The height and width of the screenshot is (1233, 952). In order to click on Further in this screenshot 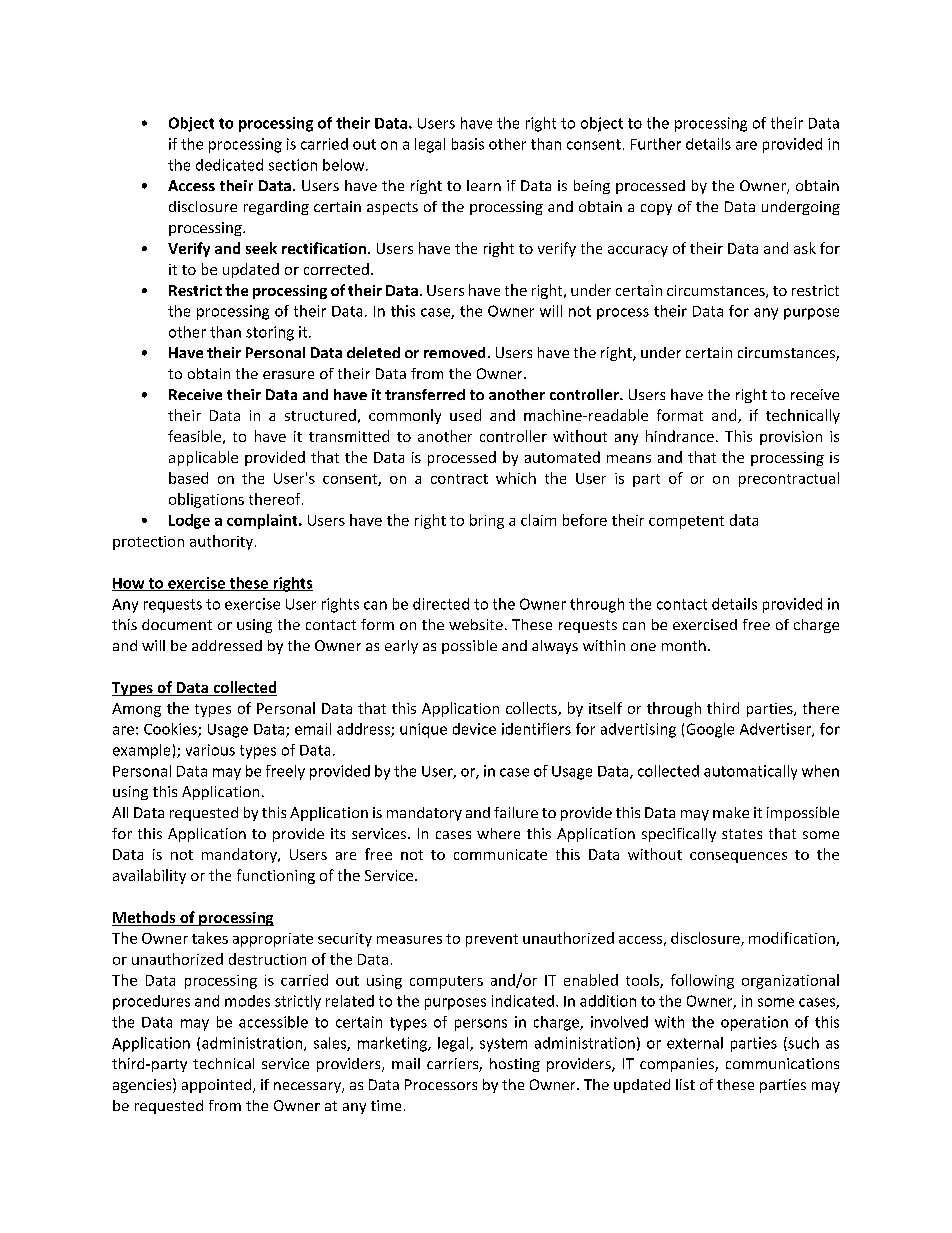, I will do `click(656, 144)`.
